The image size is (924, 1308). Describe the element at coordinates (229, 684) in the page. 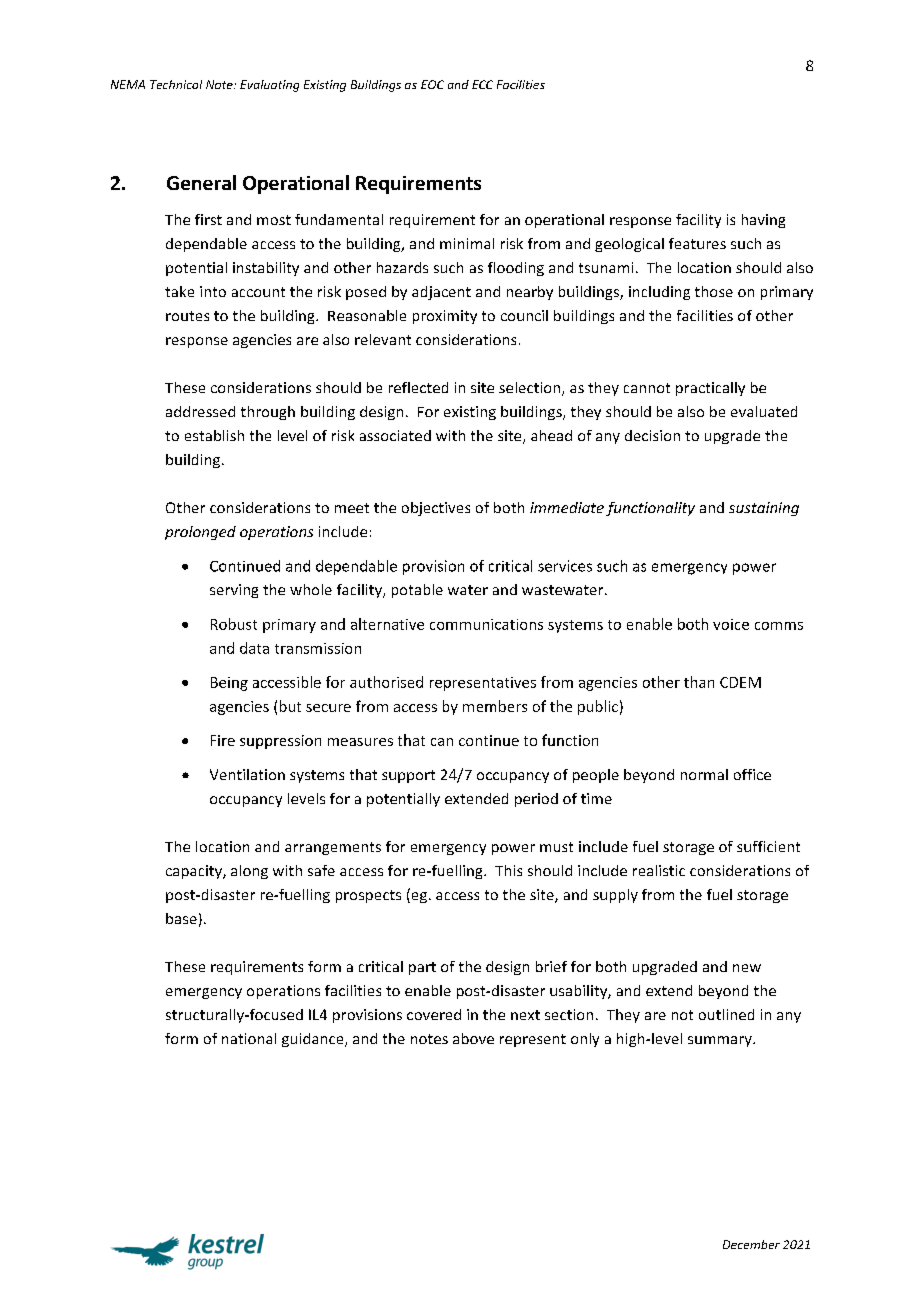

I see `Being` at that location.
